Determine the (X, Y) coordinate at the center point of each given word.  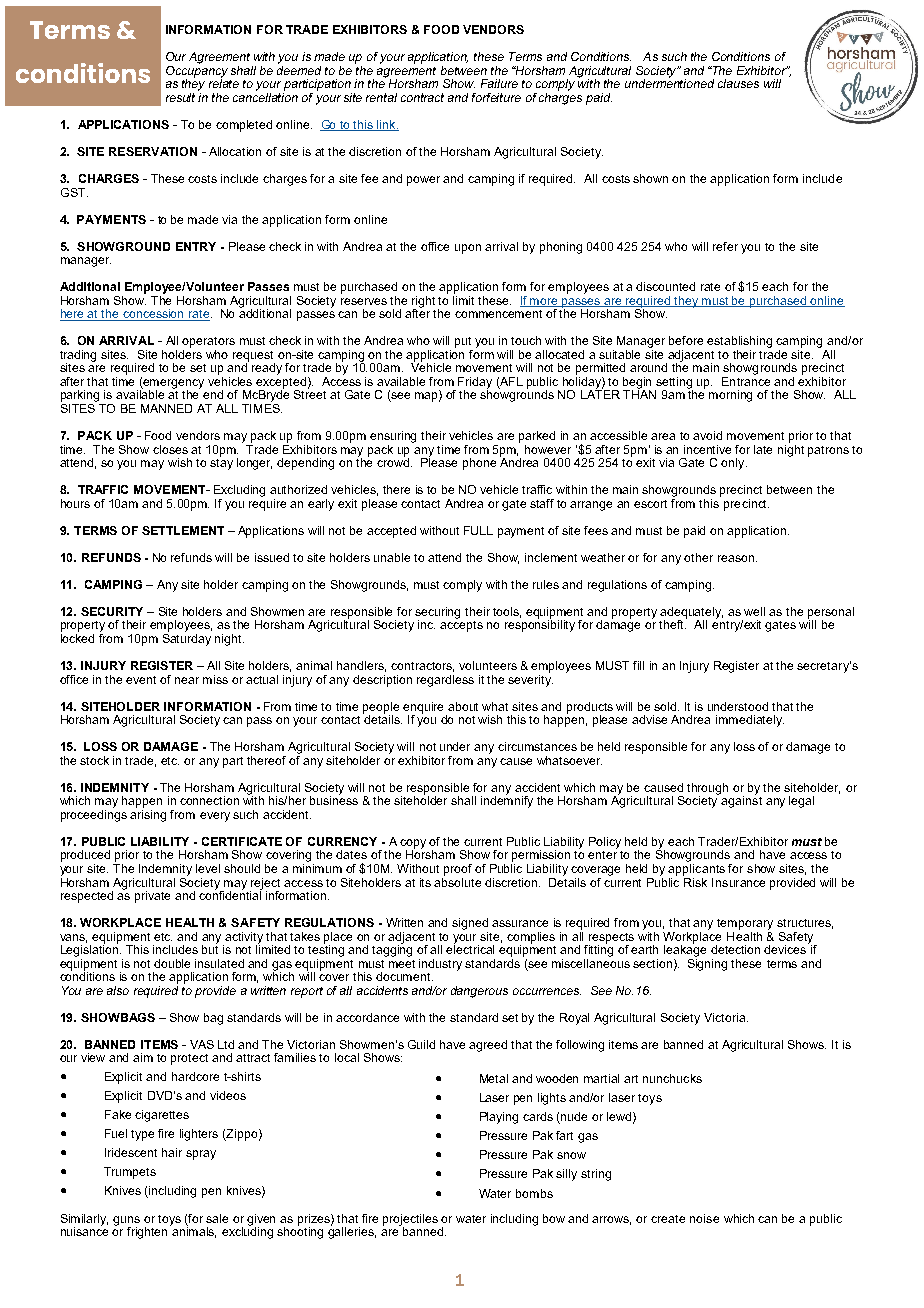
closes (170, 449)
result (180, 97)
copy (413, 845)
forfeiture (496, 97)
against (741, 801)
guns (126, 1222)
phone (479, 464)
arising (148, 814)
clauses (738, 83)
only (734, 464)
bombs (534, 1193)
